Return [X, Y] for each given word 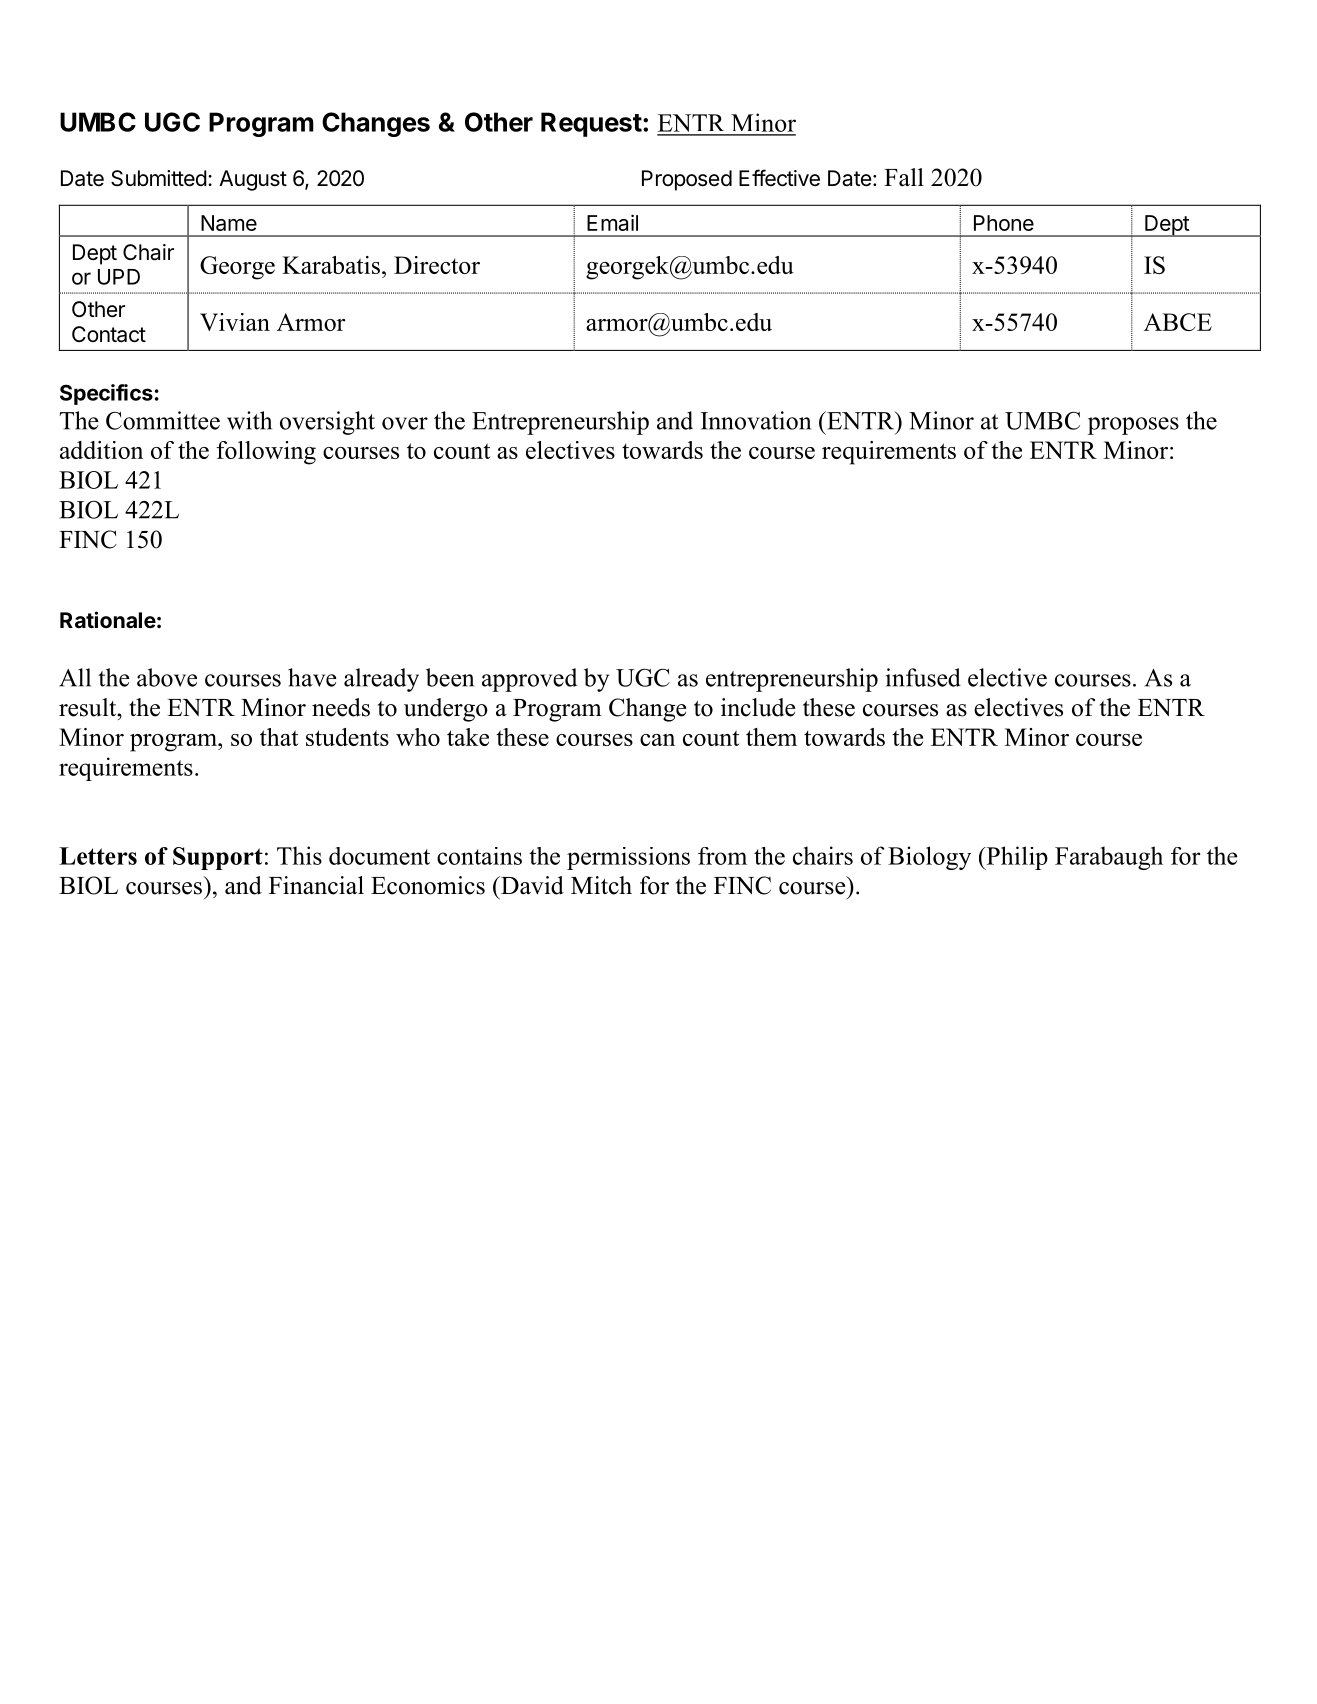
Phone [1004, 223]
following [266, 453]
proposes [1133, 426]
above [167, 677]
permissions [628, 858]
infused [923, 677]
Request [591, 124]
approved [529, 680]
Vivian [235, 322]
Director [437, 265]
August [253, 180]
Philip [1016, 858]
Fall [904, 177]
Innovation [756, 420]
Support [218, 858]
